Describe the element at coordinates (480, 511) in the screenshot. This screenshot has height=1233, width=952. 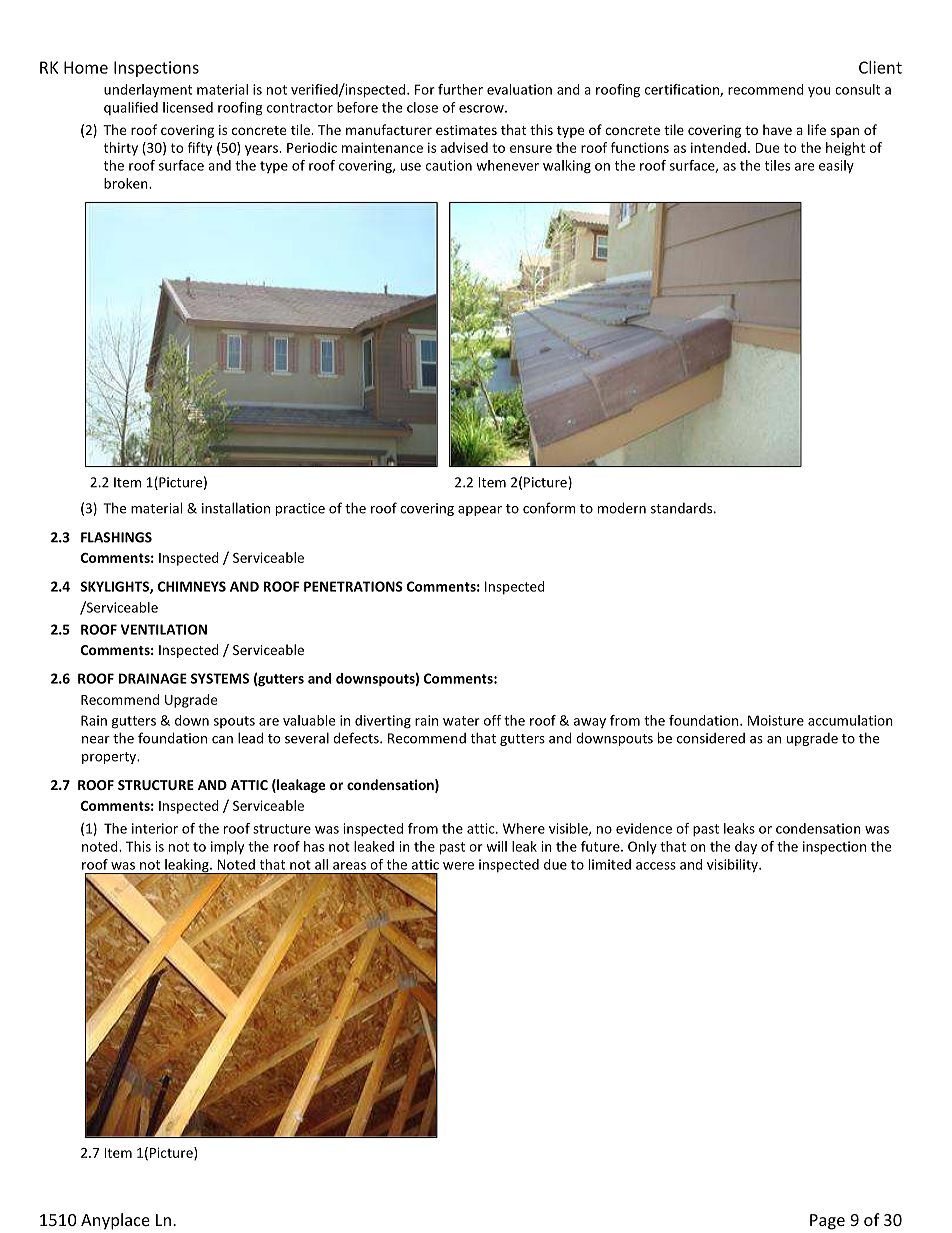
I see `appear` at that location.
